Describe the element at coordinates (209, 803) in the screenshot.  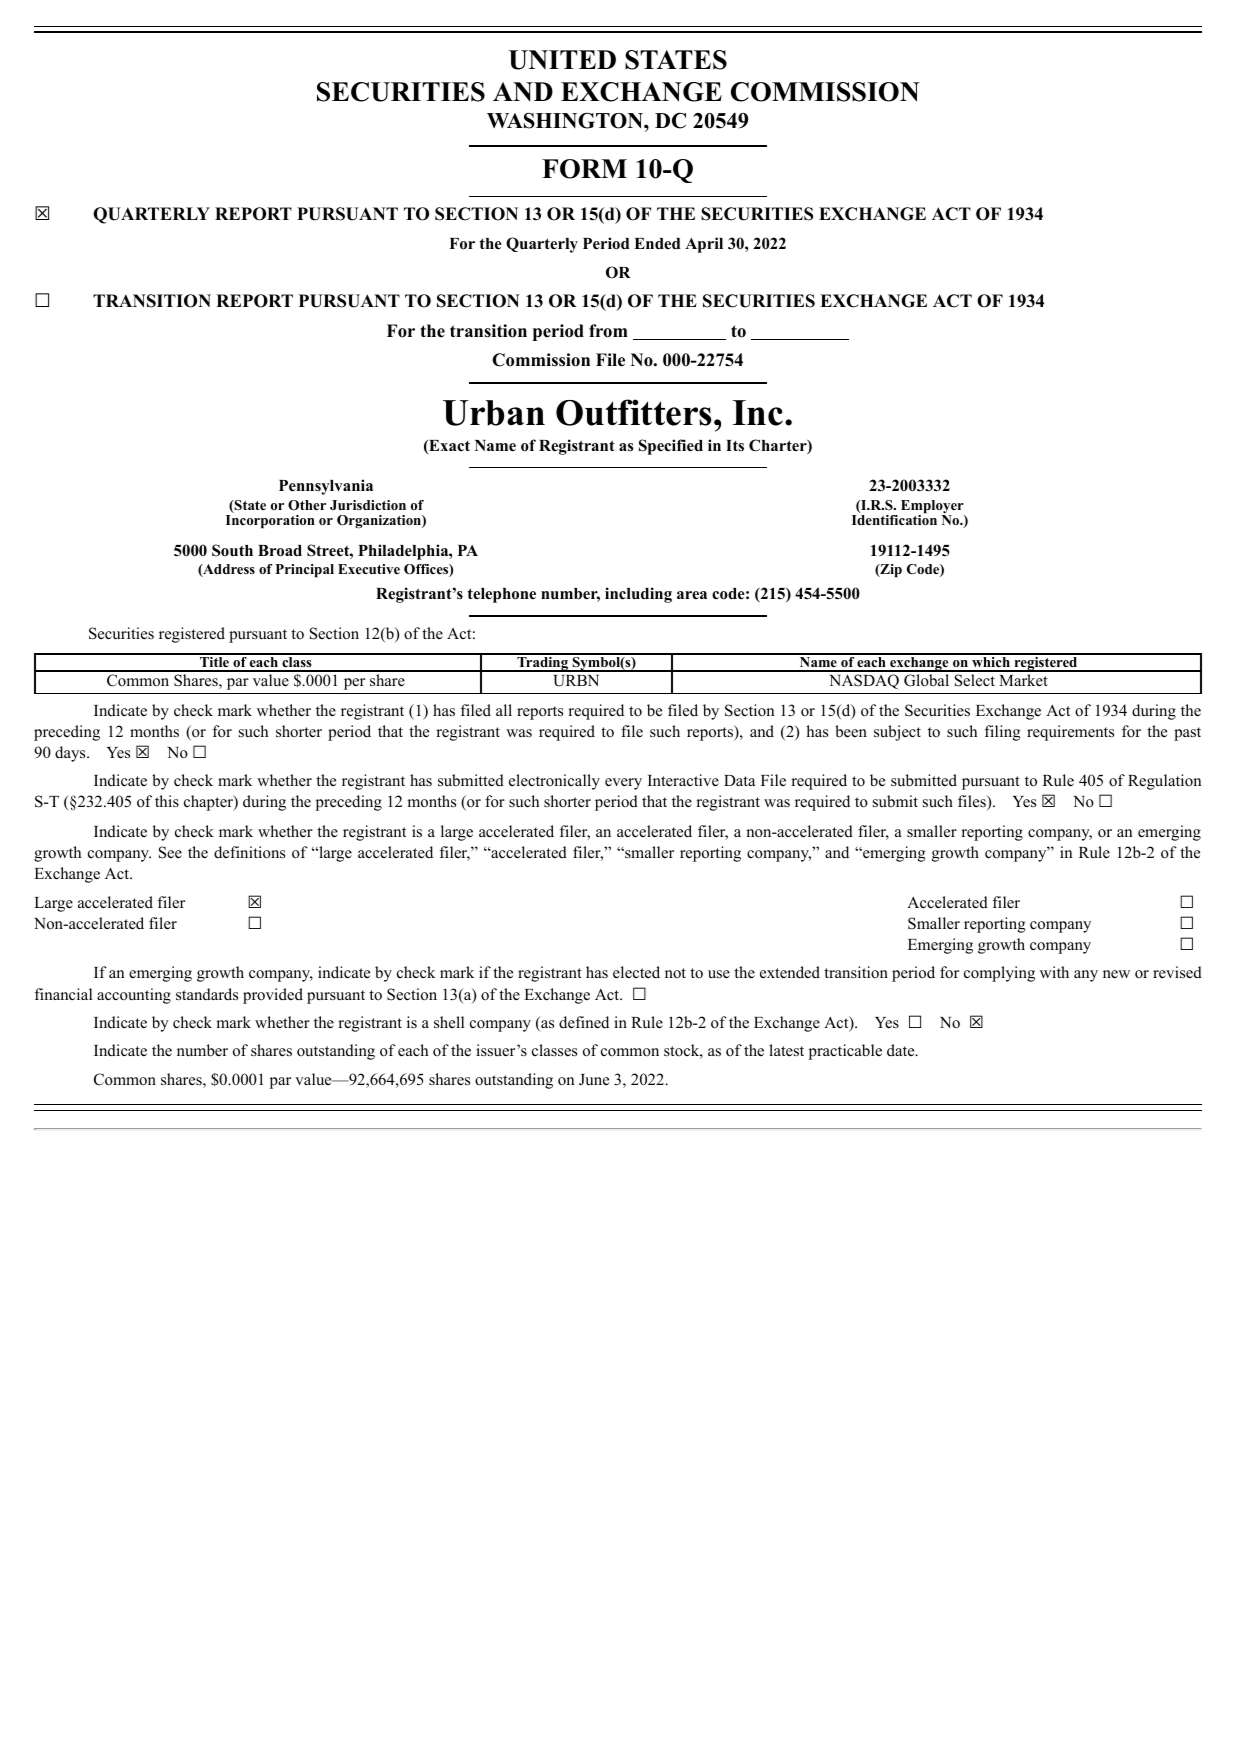
I see `chapter` at that location.
